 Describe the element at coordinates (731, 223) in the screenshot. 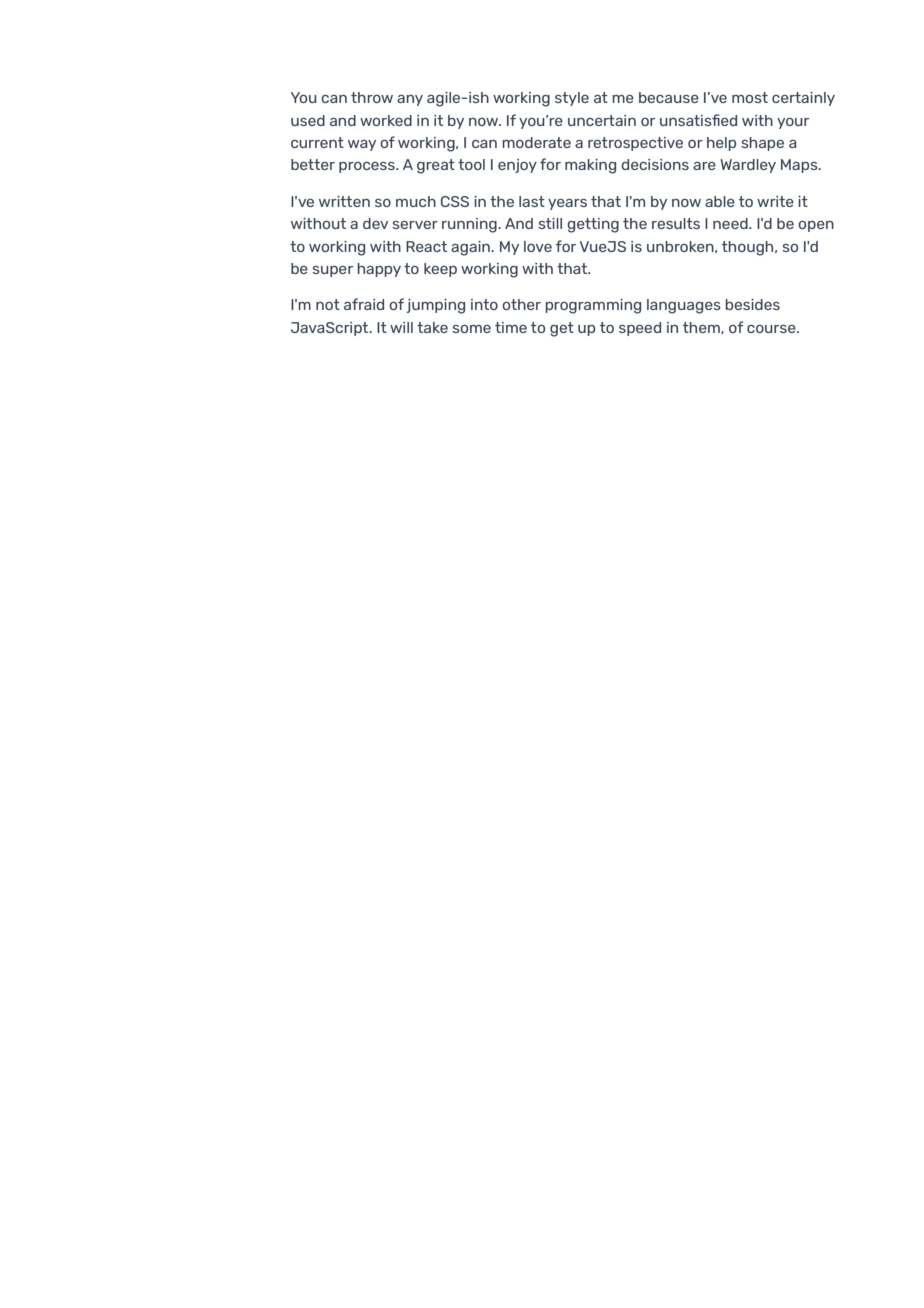

I see `need` at that location.
